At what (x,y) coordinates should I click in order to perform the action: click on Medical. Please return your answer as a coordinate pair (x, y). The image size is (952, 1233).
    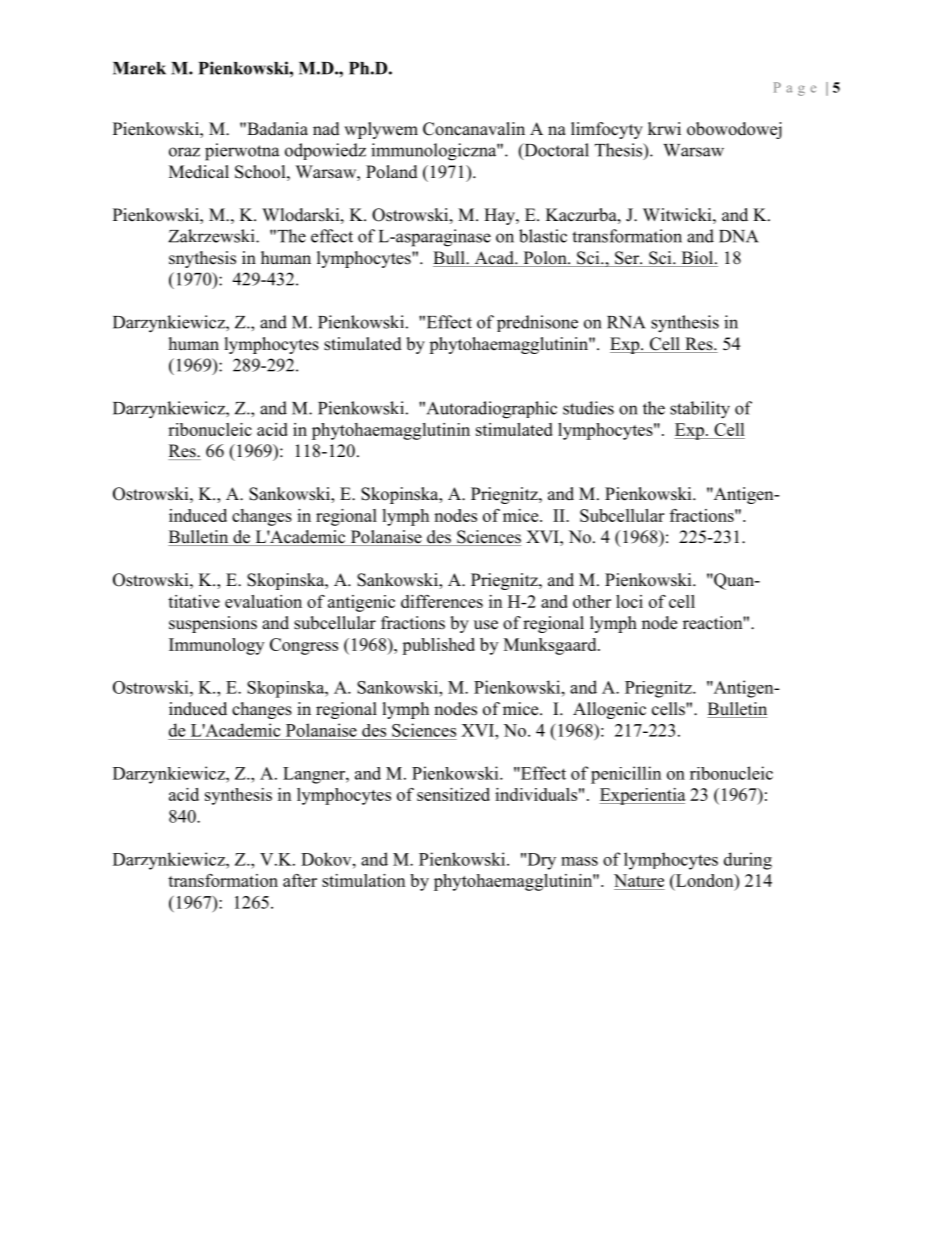
    Looking at the image, I should click on (199, 172).
